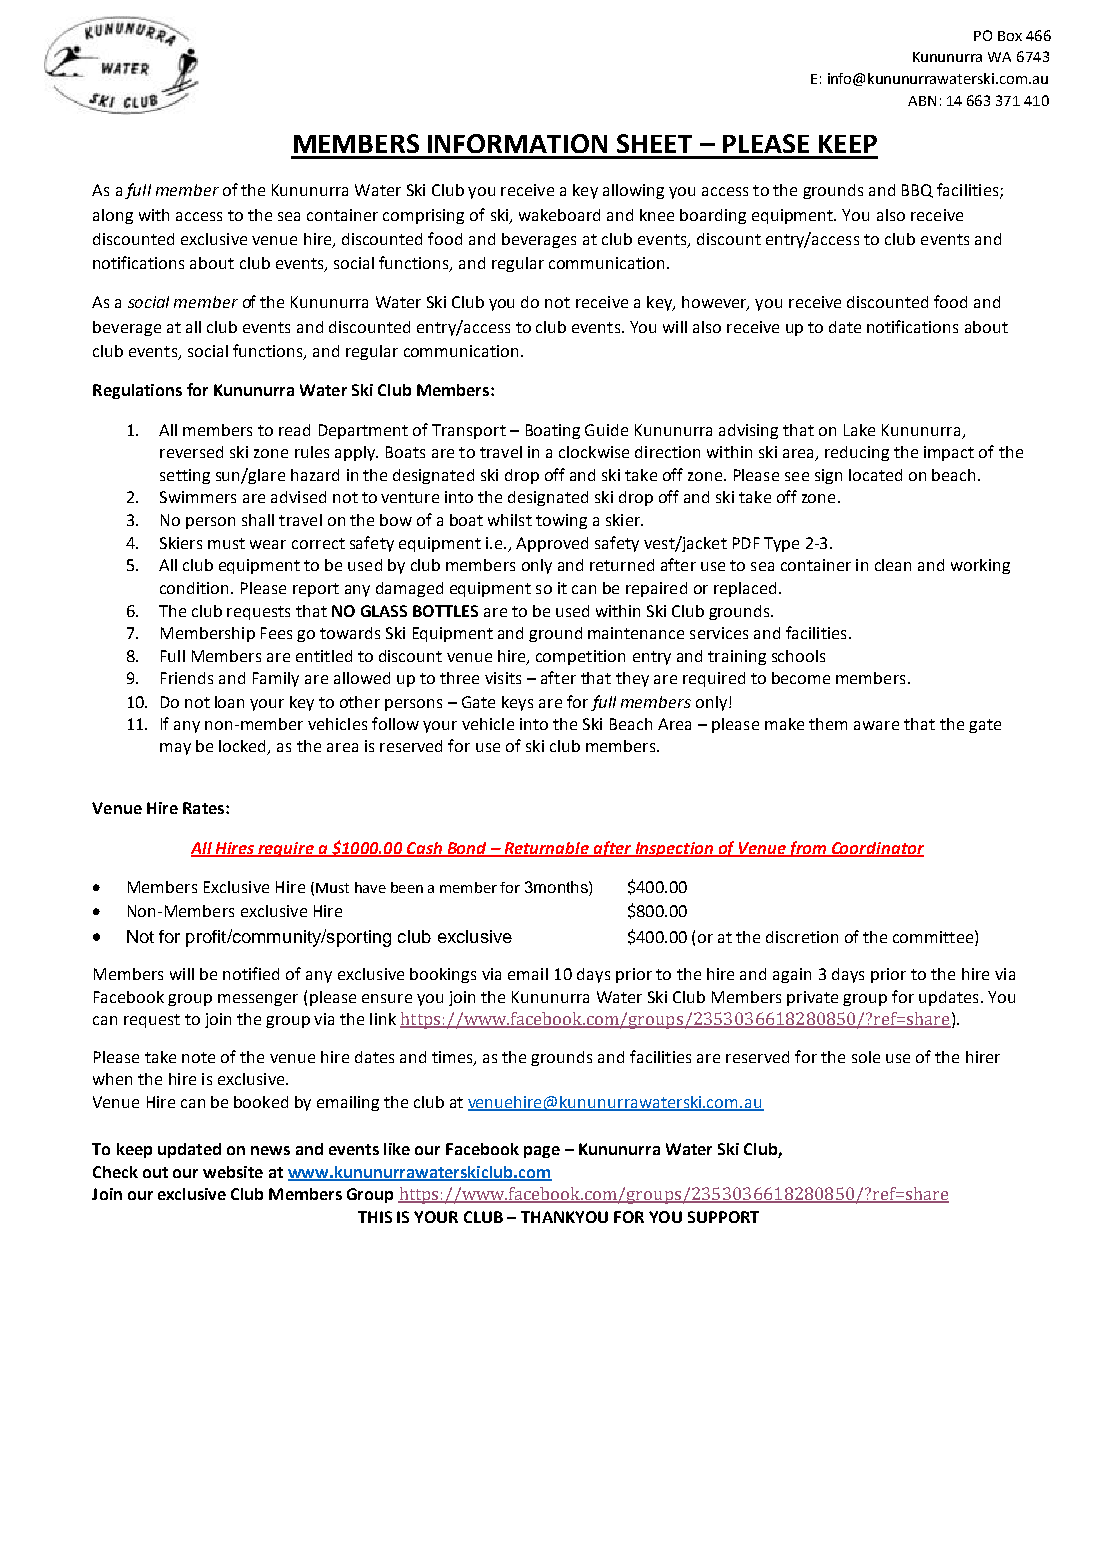 The height and width of the page is (1560, 1104). What do you see at coordinates (233, 1172) in the page?
I see `website` at bounding box center [233, 1172].
